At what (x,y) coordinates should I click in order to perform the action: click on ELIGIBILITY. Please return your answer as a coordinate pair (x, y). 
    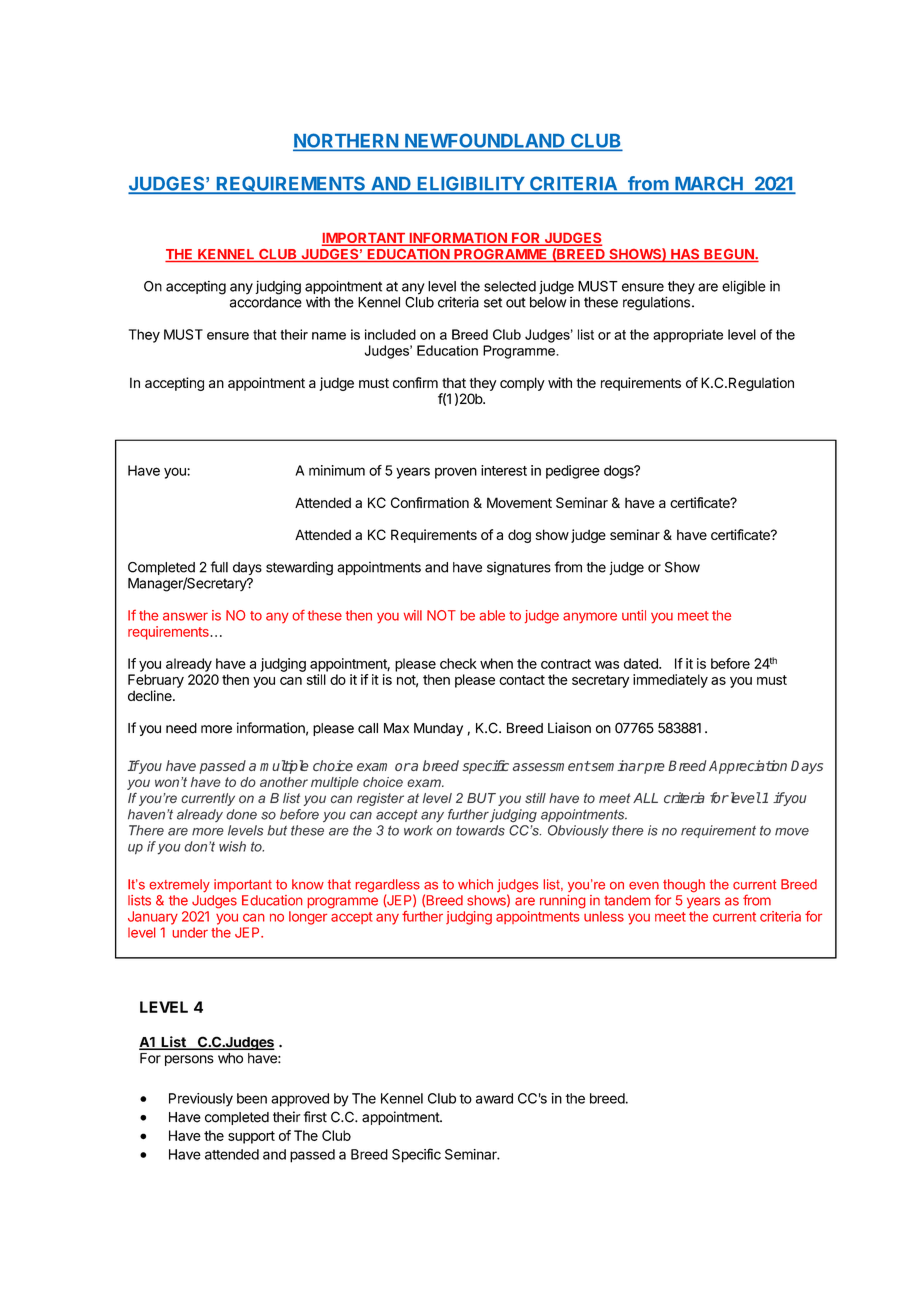
    Looking at the image, I should click on (470, 184).
